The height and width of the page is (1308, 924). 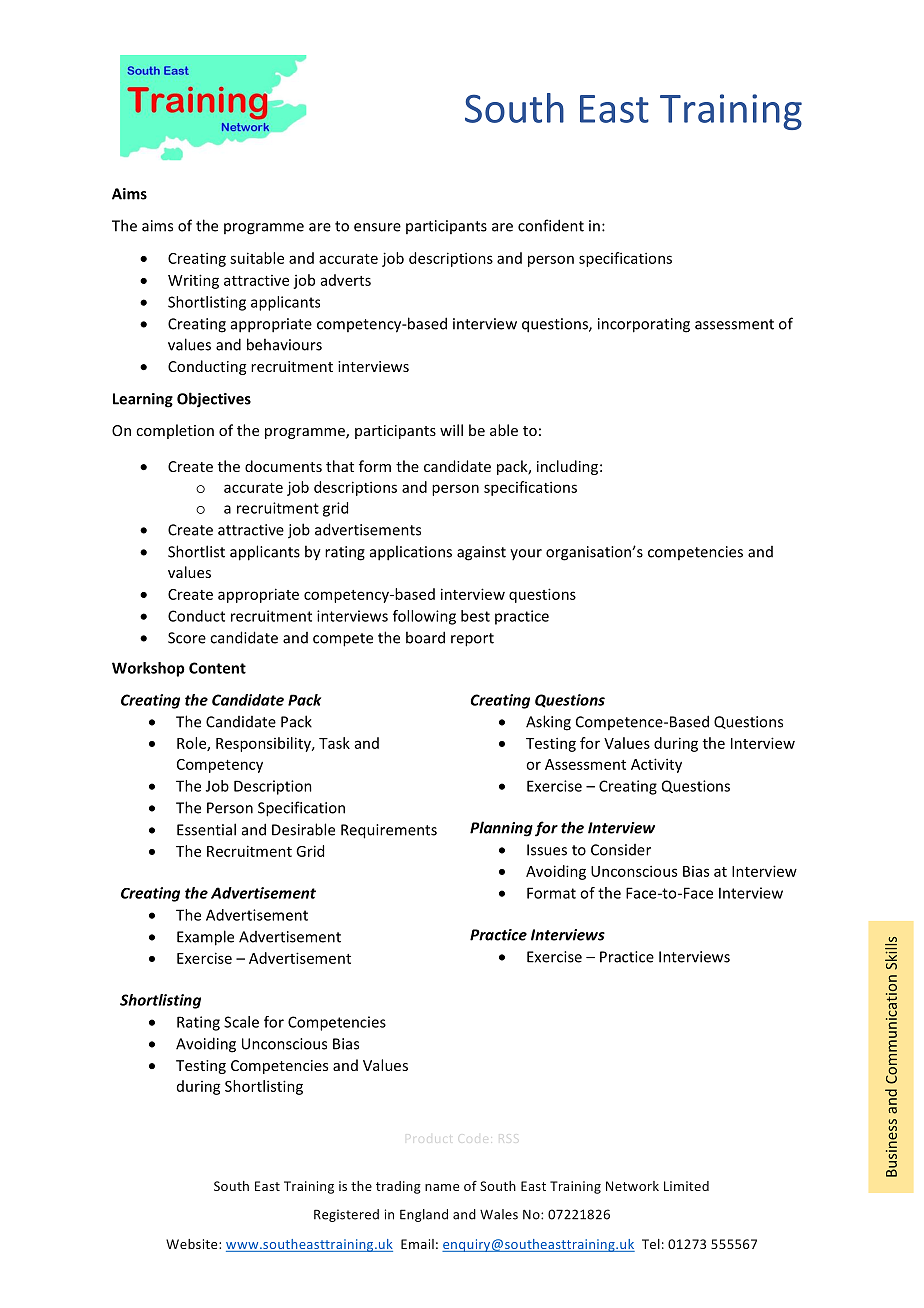 What do you see at coordinates (193, 1244) in the page?
I see `Website` at bounding box center [193, 1244].
